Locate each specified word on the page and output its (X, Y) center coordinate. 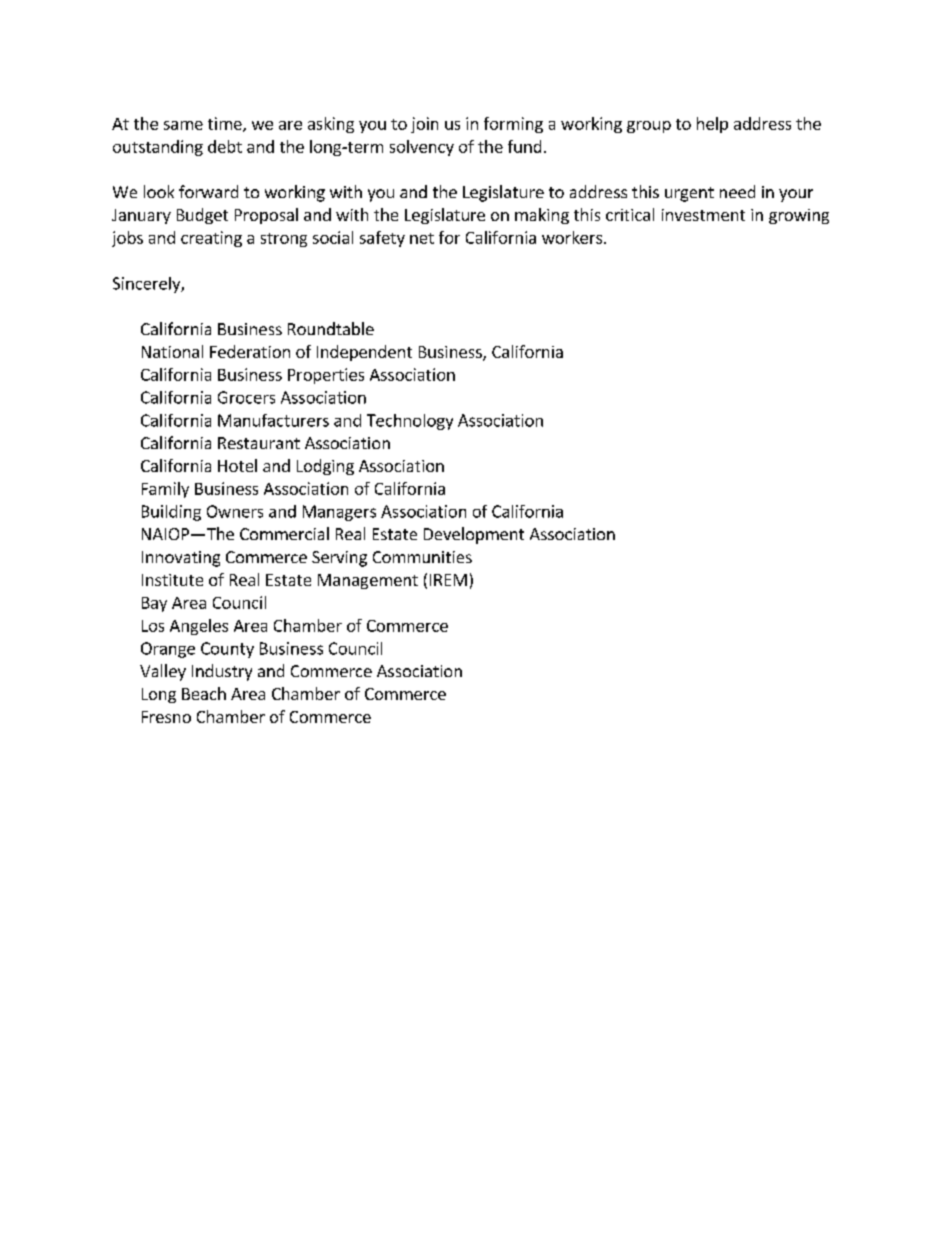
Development (474, 535)
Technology (410, 422)
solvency (422, 148)
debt (225, 146)
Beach (204, 693)
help (712, 125)
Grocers (246, 397)
